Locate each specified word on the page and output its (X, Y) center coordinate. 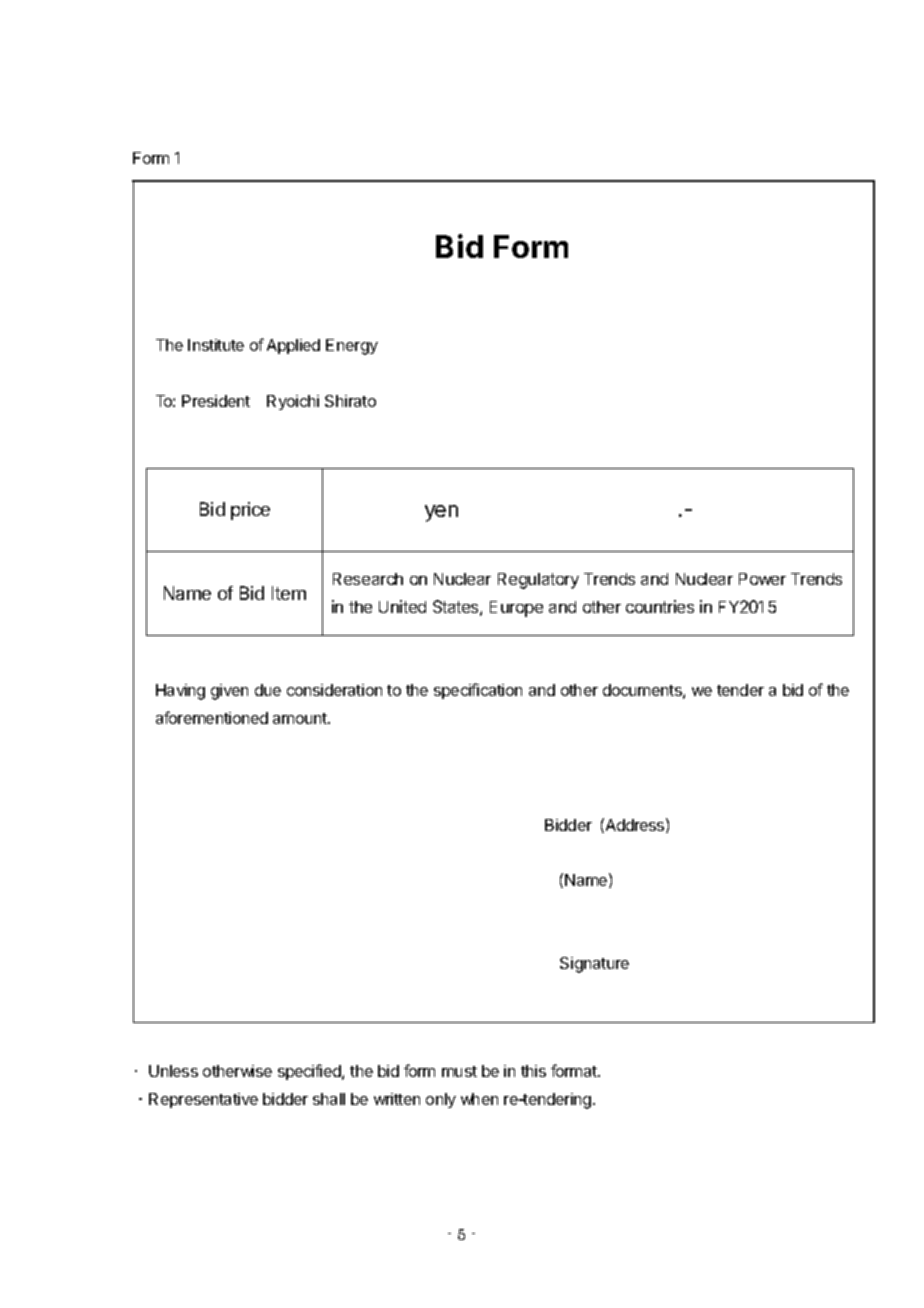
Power (762, 579)
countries (660, 606)
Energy (352, 347)
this (533, 1071)
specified (310, 1072)
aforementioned (212, 717)
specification (478, 691)
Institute (216, 345)
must (459, 1071)
